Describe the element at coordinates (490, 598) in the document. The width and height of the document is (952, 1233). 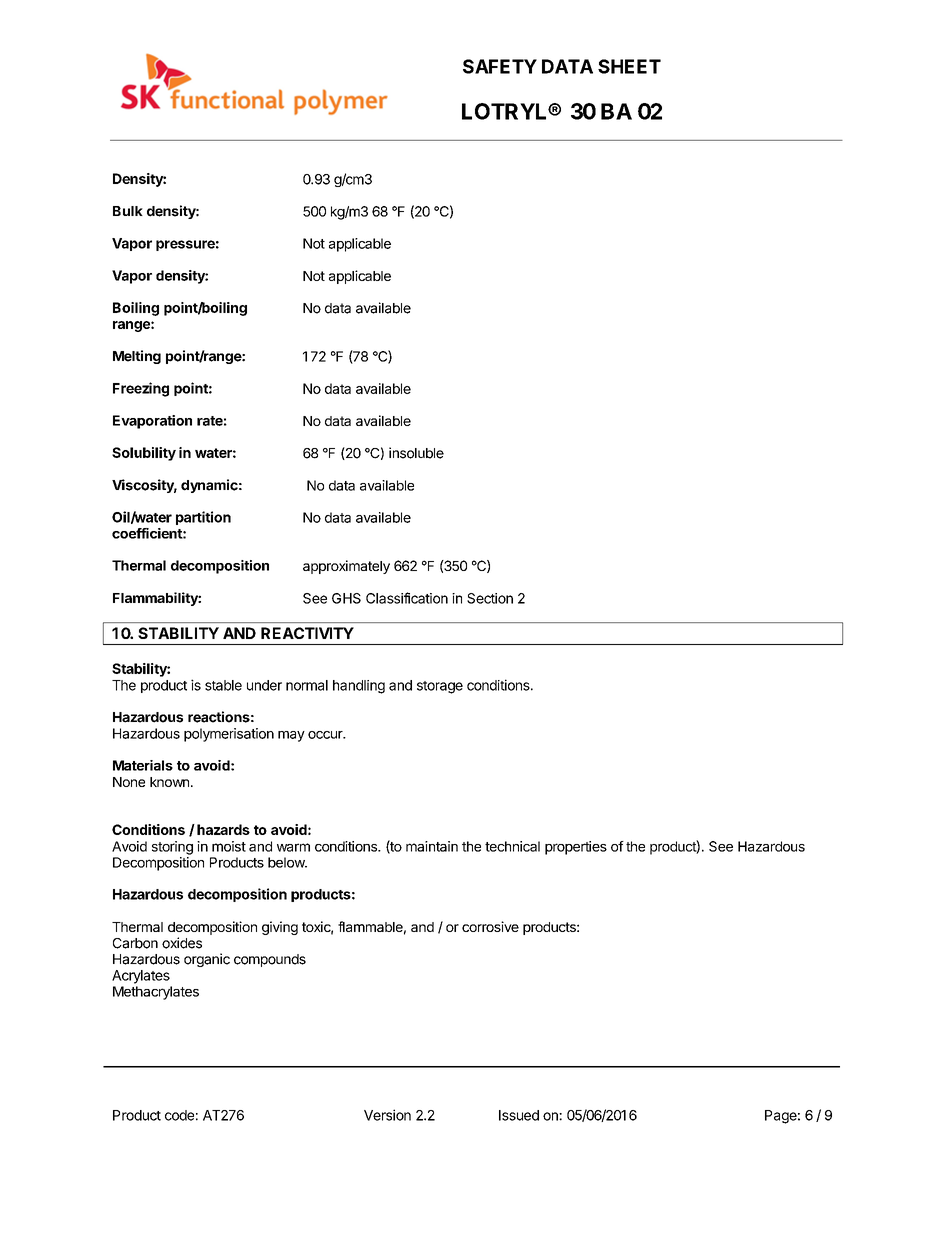
I see `Section` at that location.
